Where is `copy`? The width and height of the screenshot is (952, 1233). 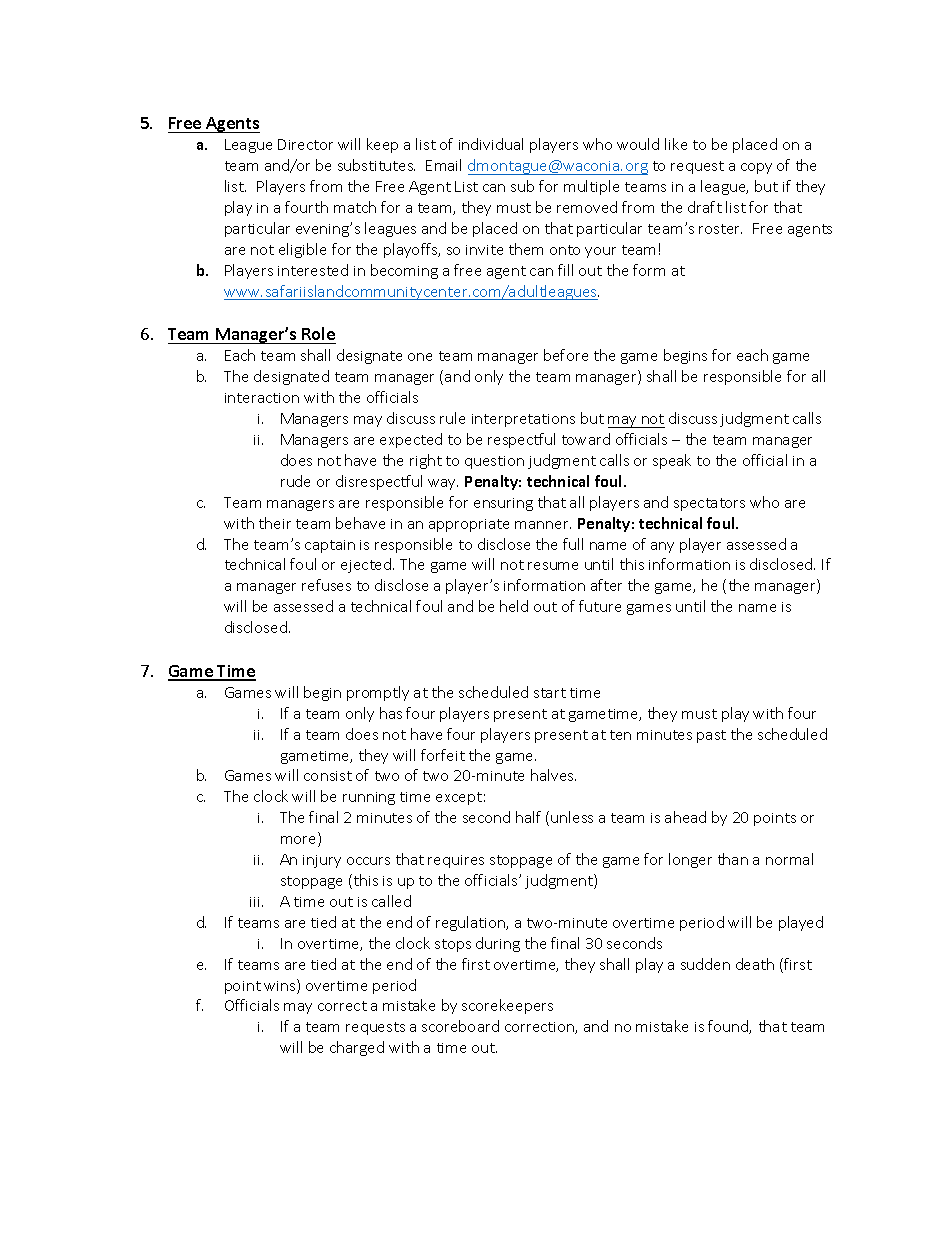 copy is located at coordinates (756, 168).
